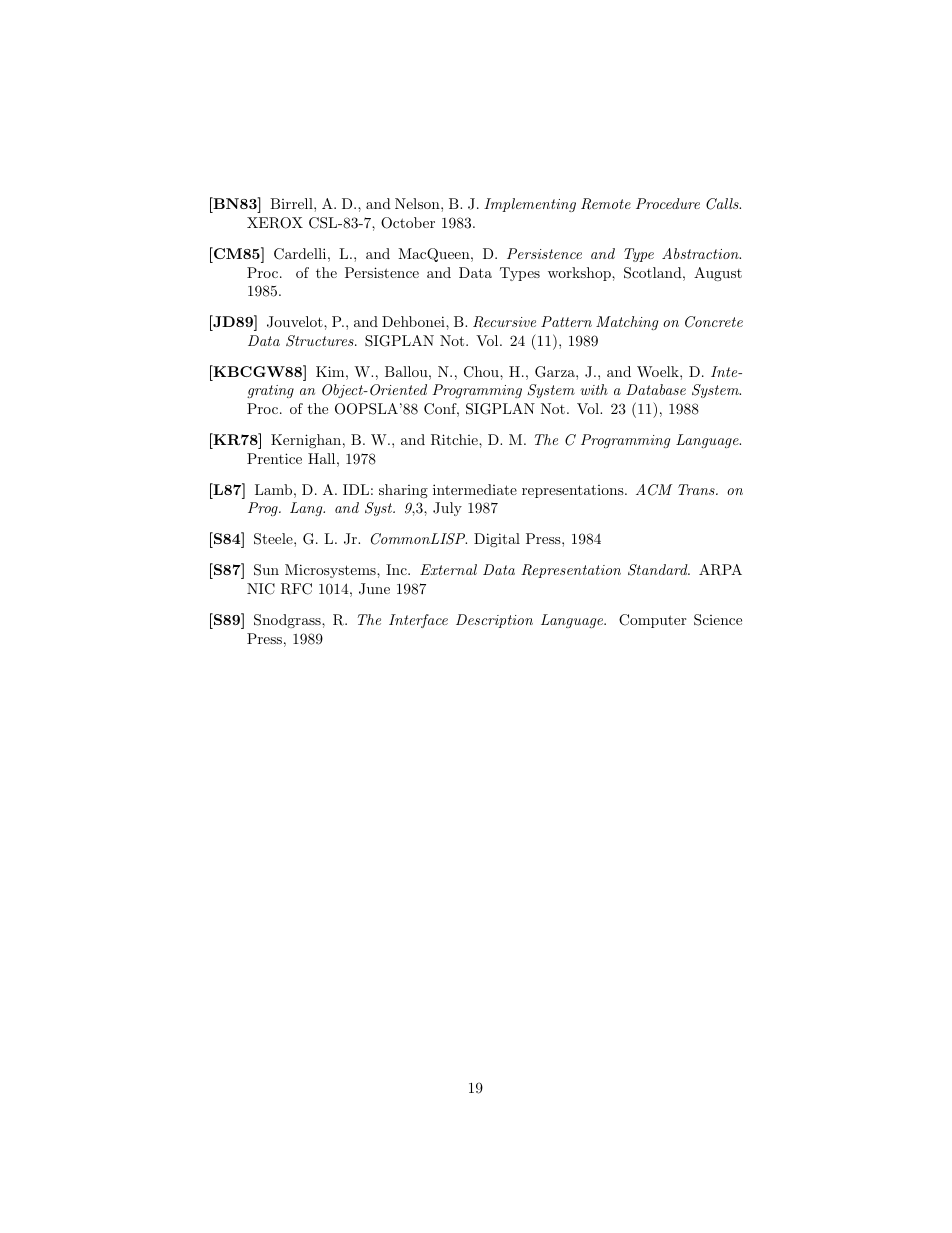 The height and width of the screenshot is (1233, 952). I want to click on XEROX, so click(275, 223).
